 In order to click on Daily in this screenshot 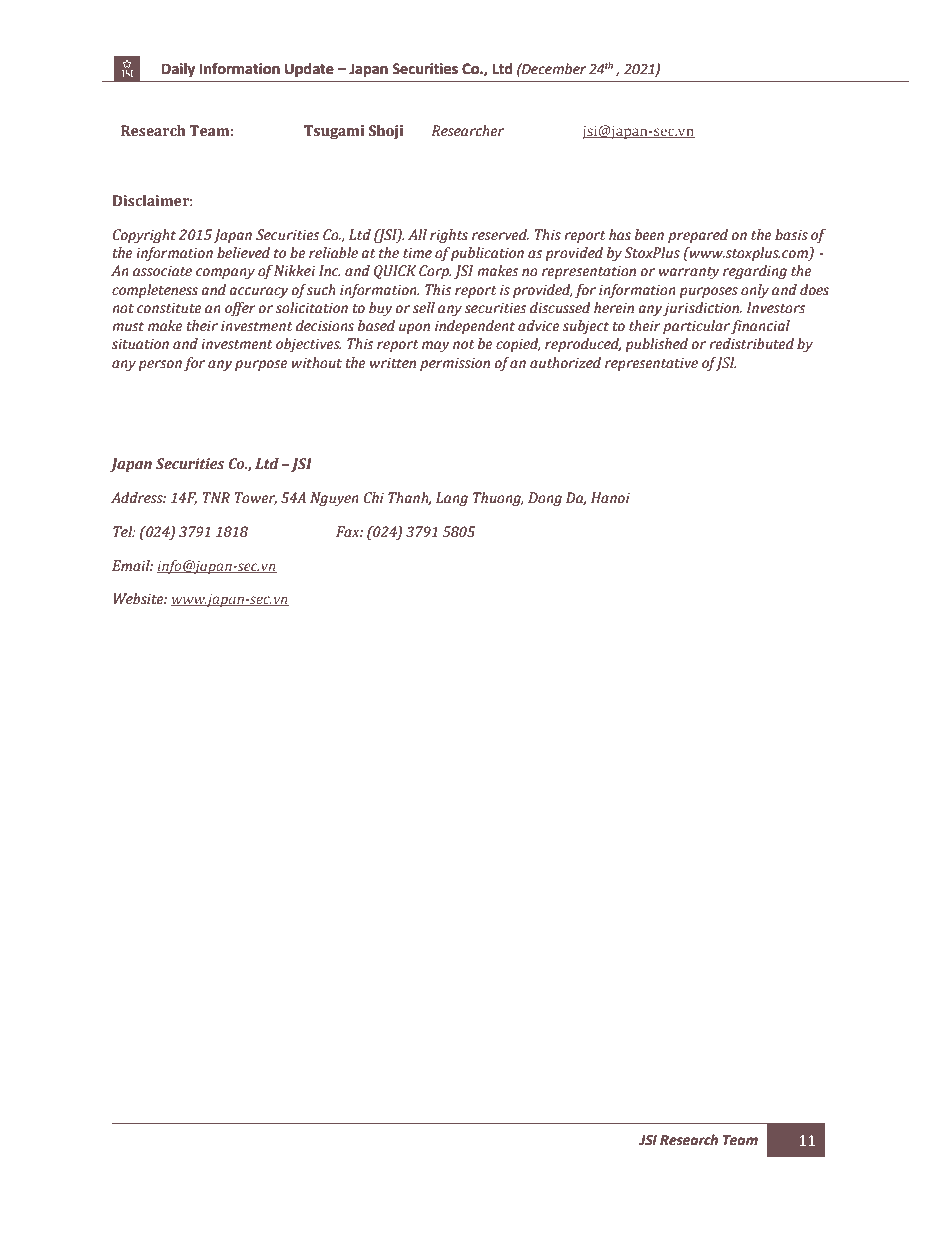, I will do `click(178, 70)`.
